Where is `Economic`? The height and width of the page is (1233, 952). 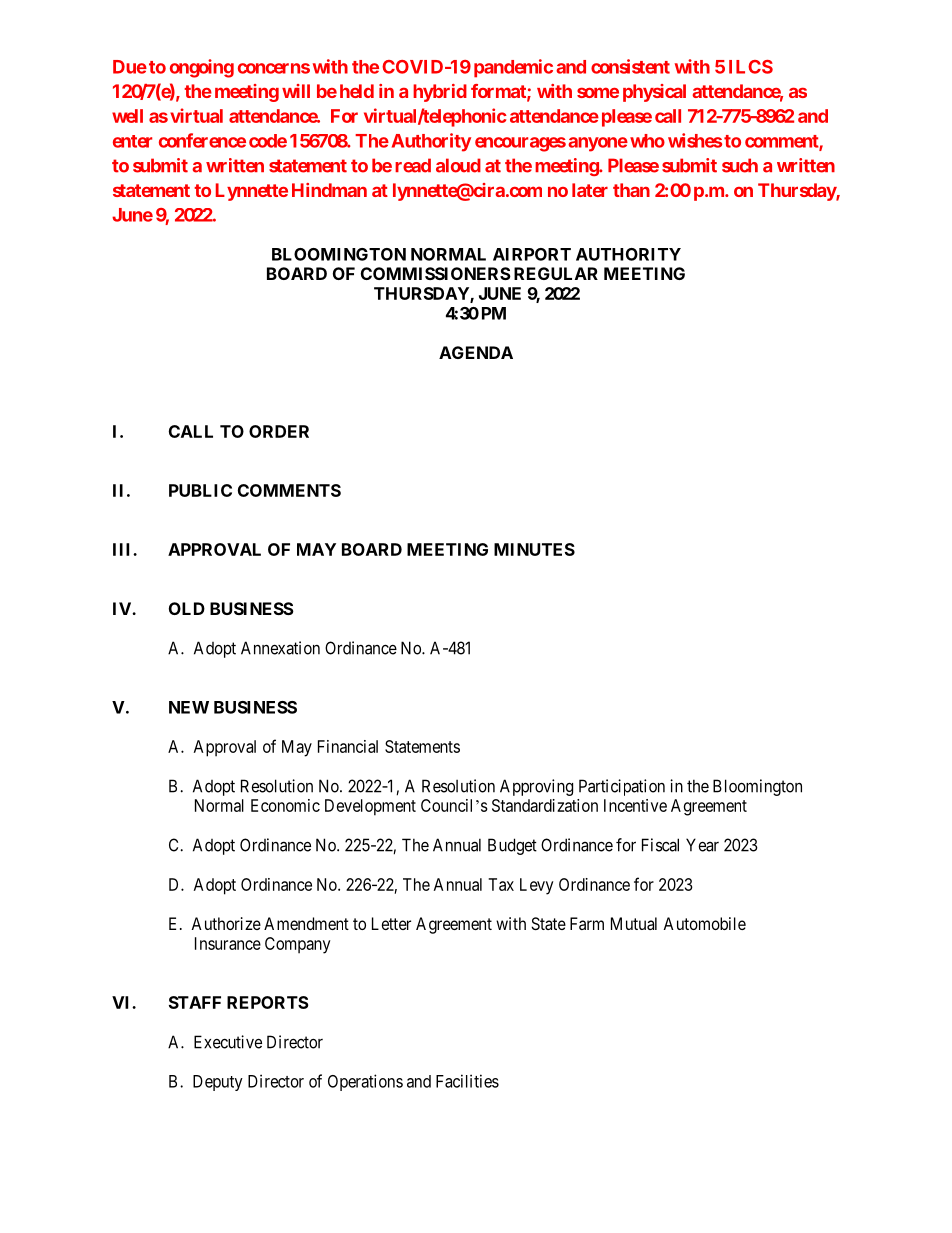 Economic is located at coordinates (285, 805).
